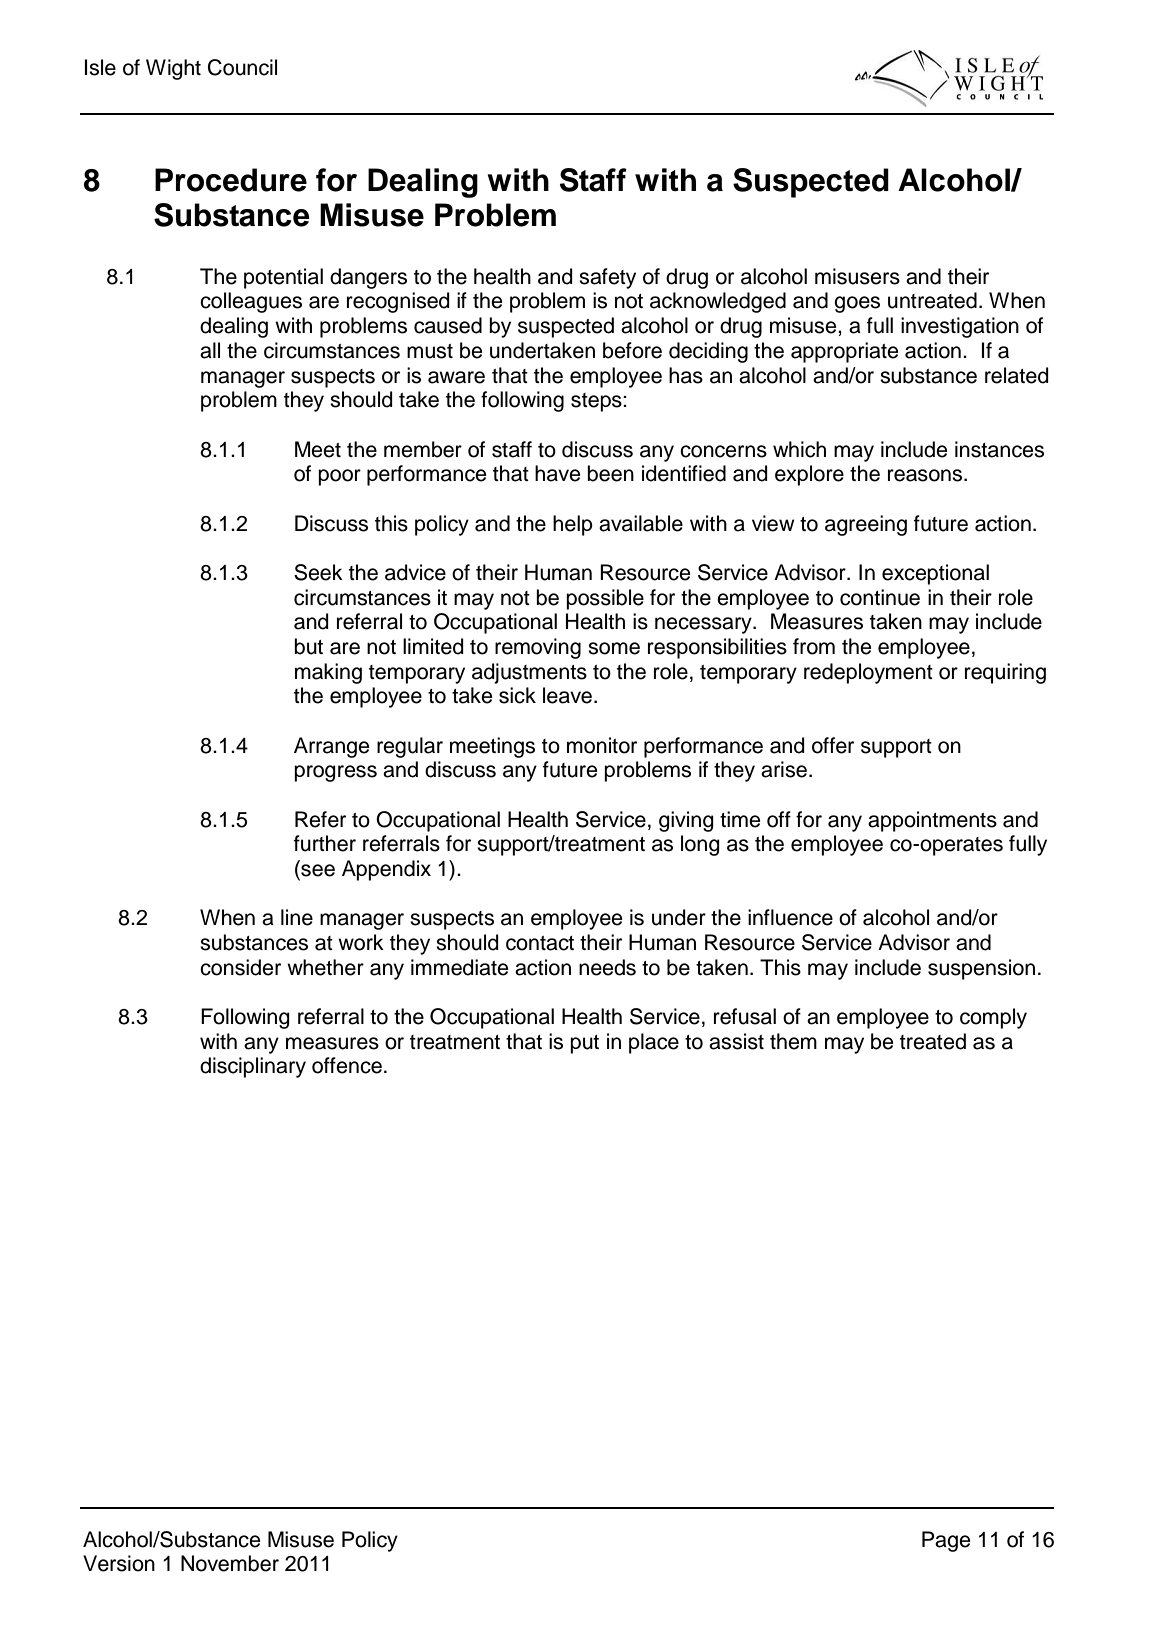 This document has width=1161, height=1642. I want to click on them, so click(793, 1041).
